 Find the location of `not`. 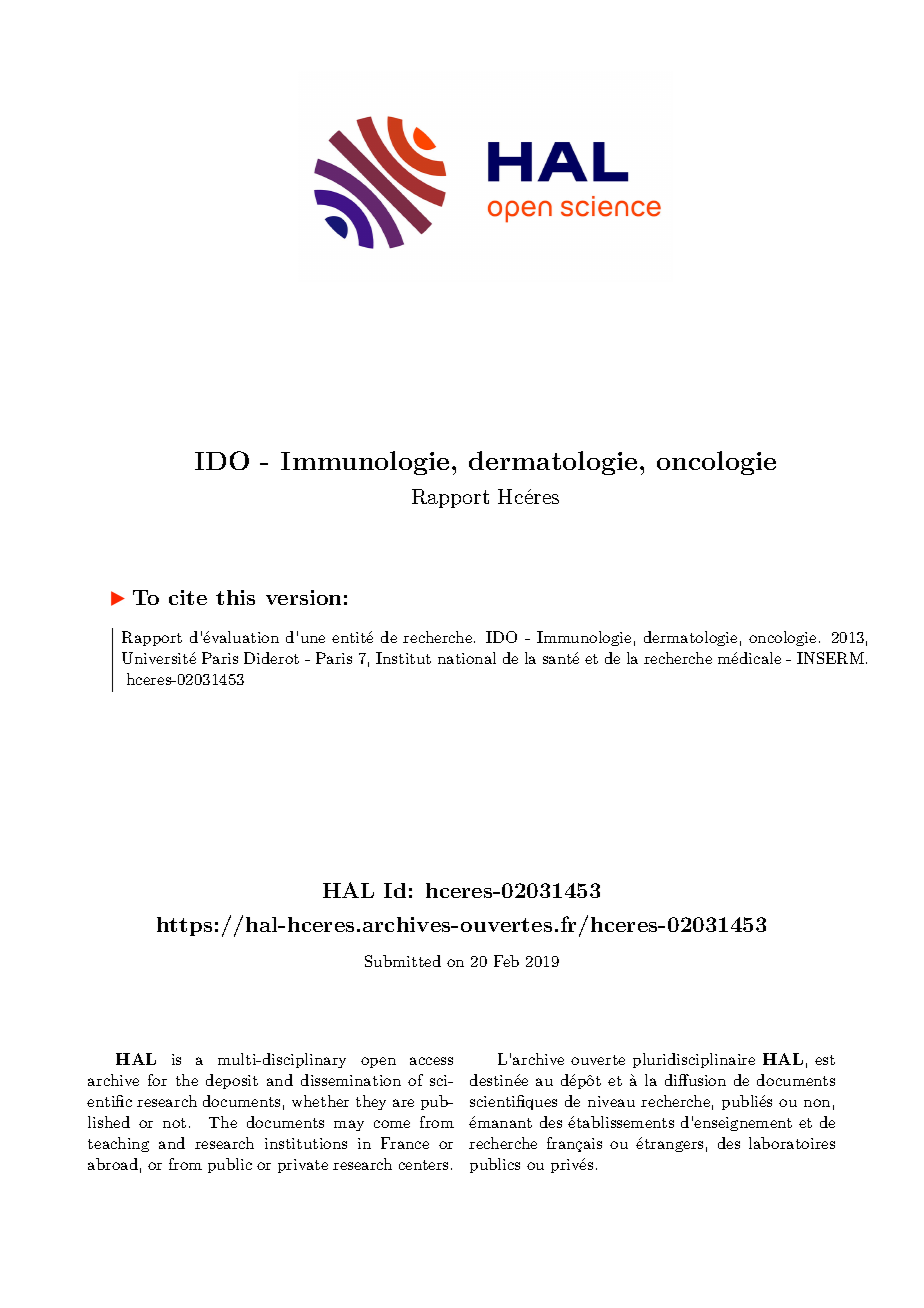

not is located at coordinates (174, 1123).
